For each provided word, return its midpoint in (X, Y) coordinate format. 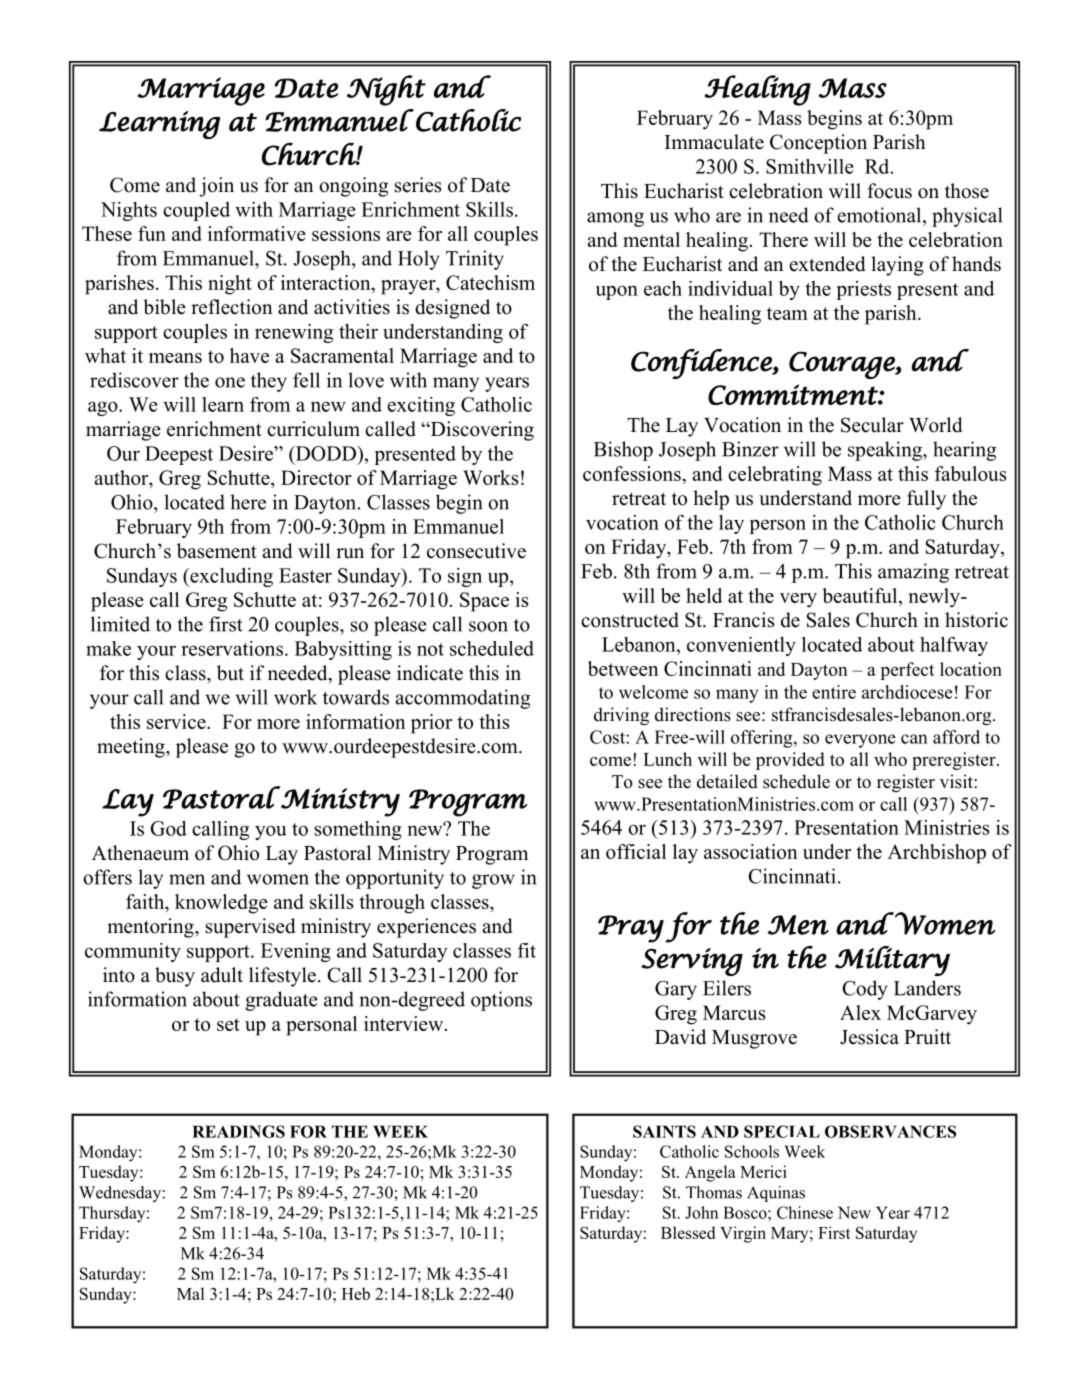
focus (889, 191)
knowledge (221, 904)
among (615, 219)
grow (493, 881)
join (216, 187)
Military (892, 961)
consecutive (476, 551)
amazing (913, 573)
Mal (190, 1293)
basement (217, 551)
